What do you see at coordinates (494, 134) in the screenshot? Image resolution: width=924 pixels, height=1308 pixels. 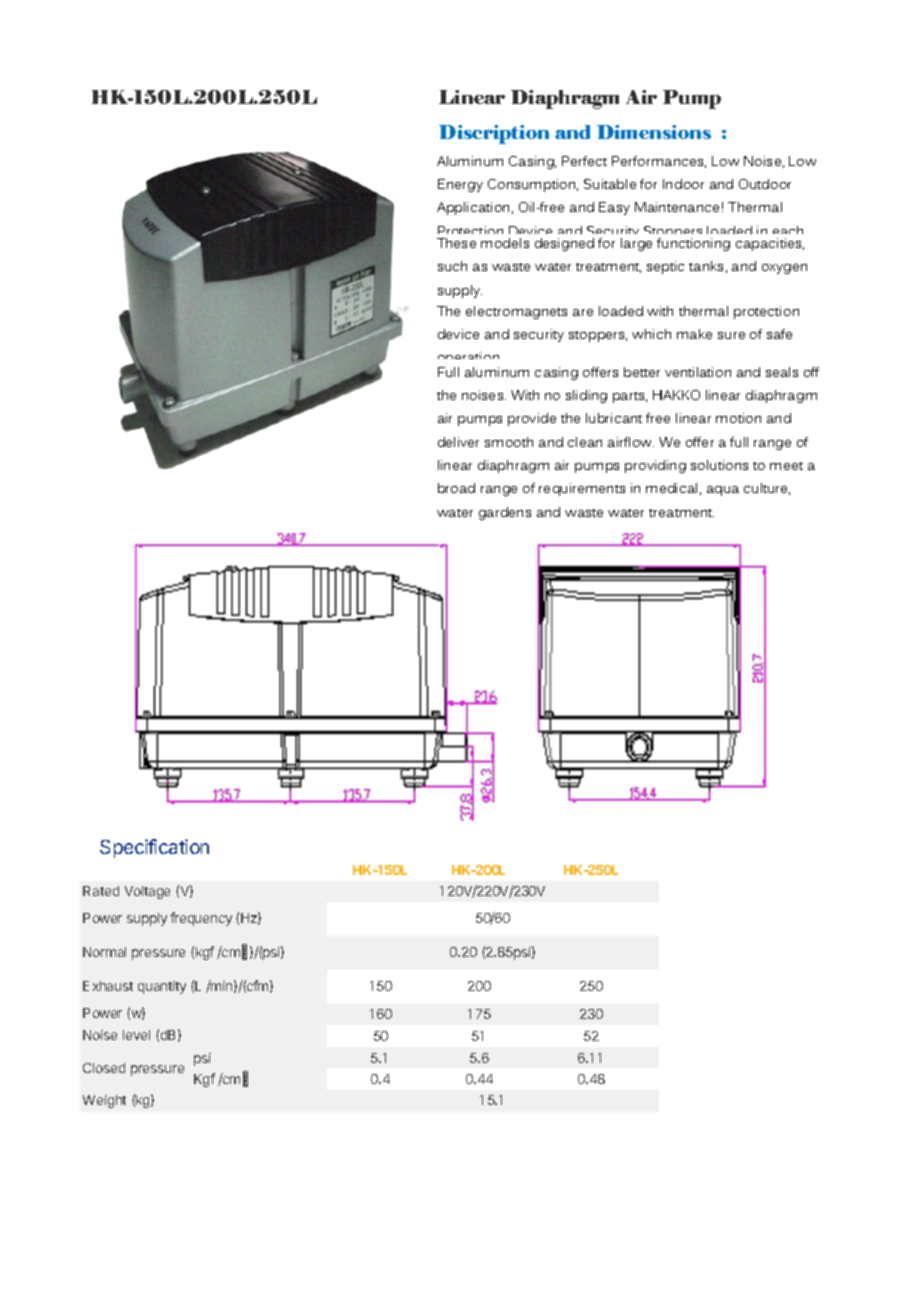 I see `Discription` at bounding box center [494, 134].
